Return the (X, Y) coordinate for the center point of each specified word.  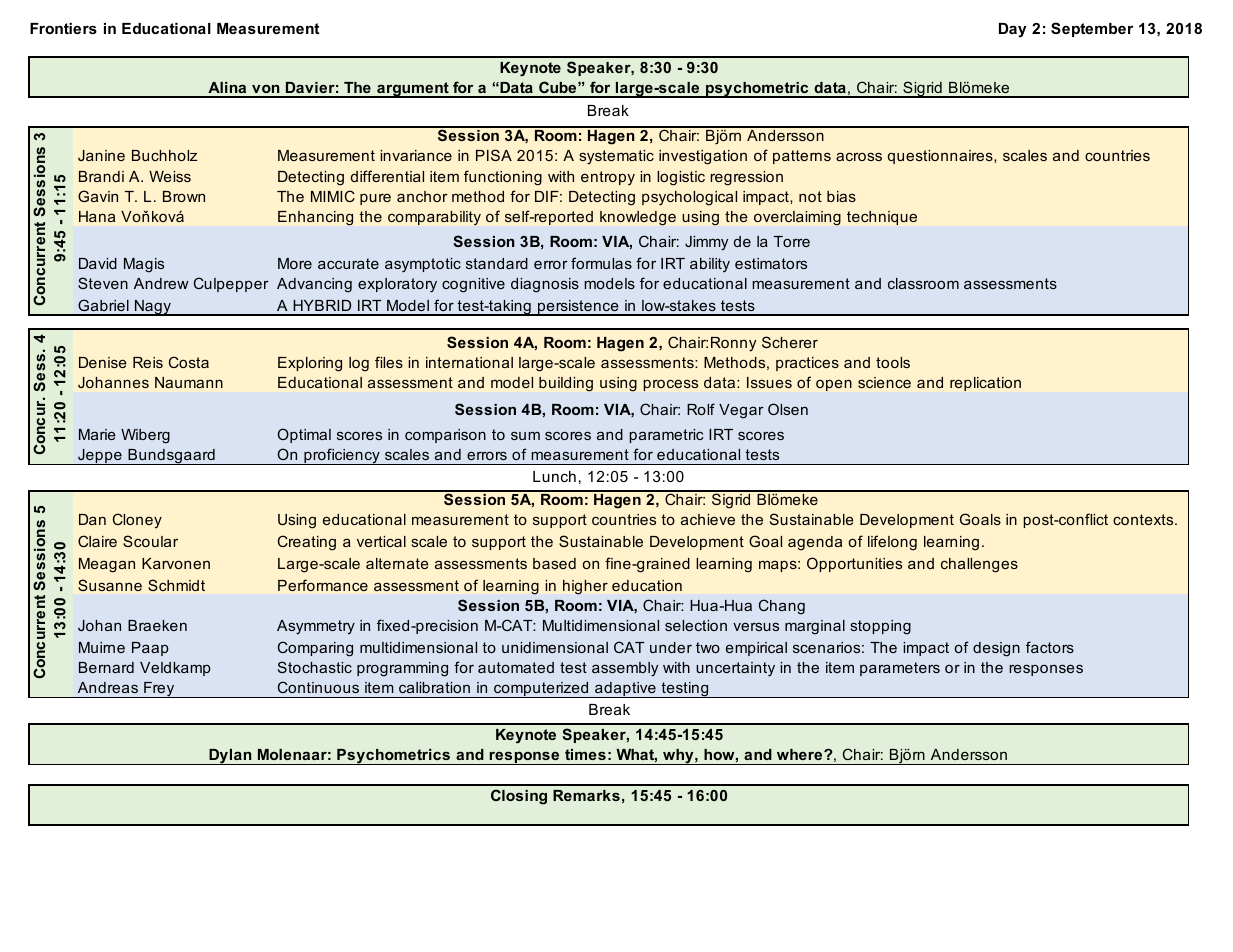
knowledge (638, 218)
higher (585, 587)
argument (413, 90)
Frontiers (63, 28)
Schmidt (176, 585)
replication (985, 384)
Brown (184, 196)
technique (882, 218)
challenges (979, 565)
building (566, 384)
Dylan (230, 757)
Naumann (189, 382)
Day (1013, 30)
